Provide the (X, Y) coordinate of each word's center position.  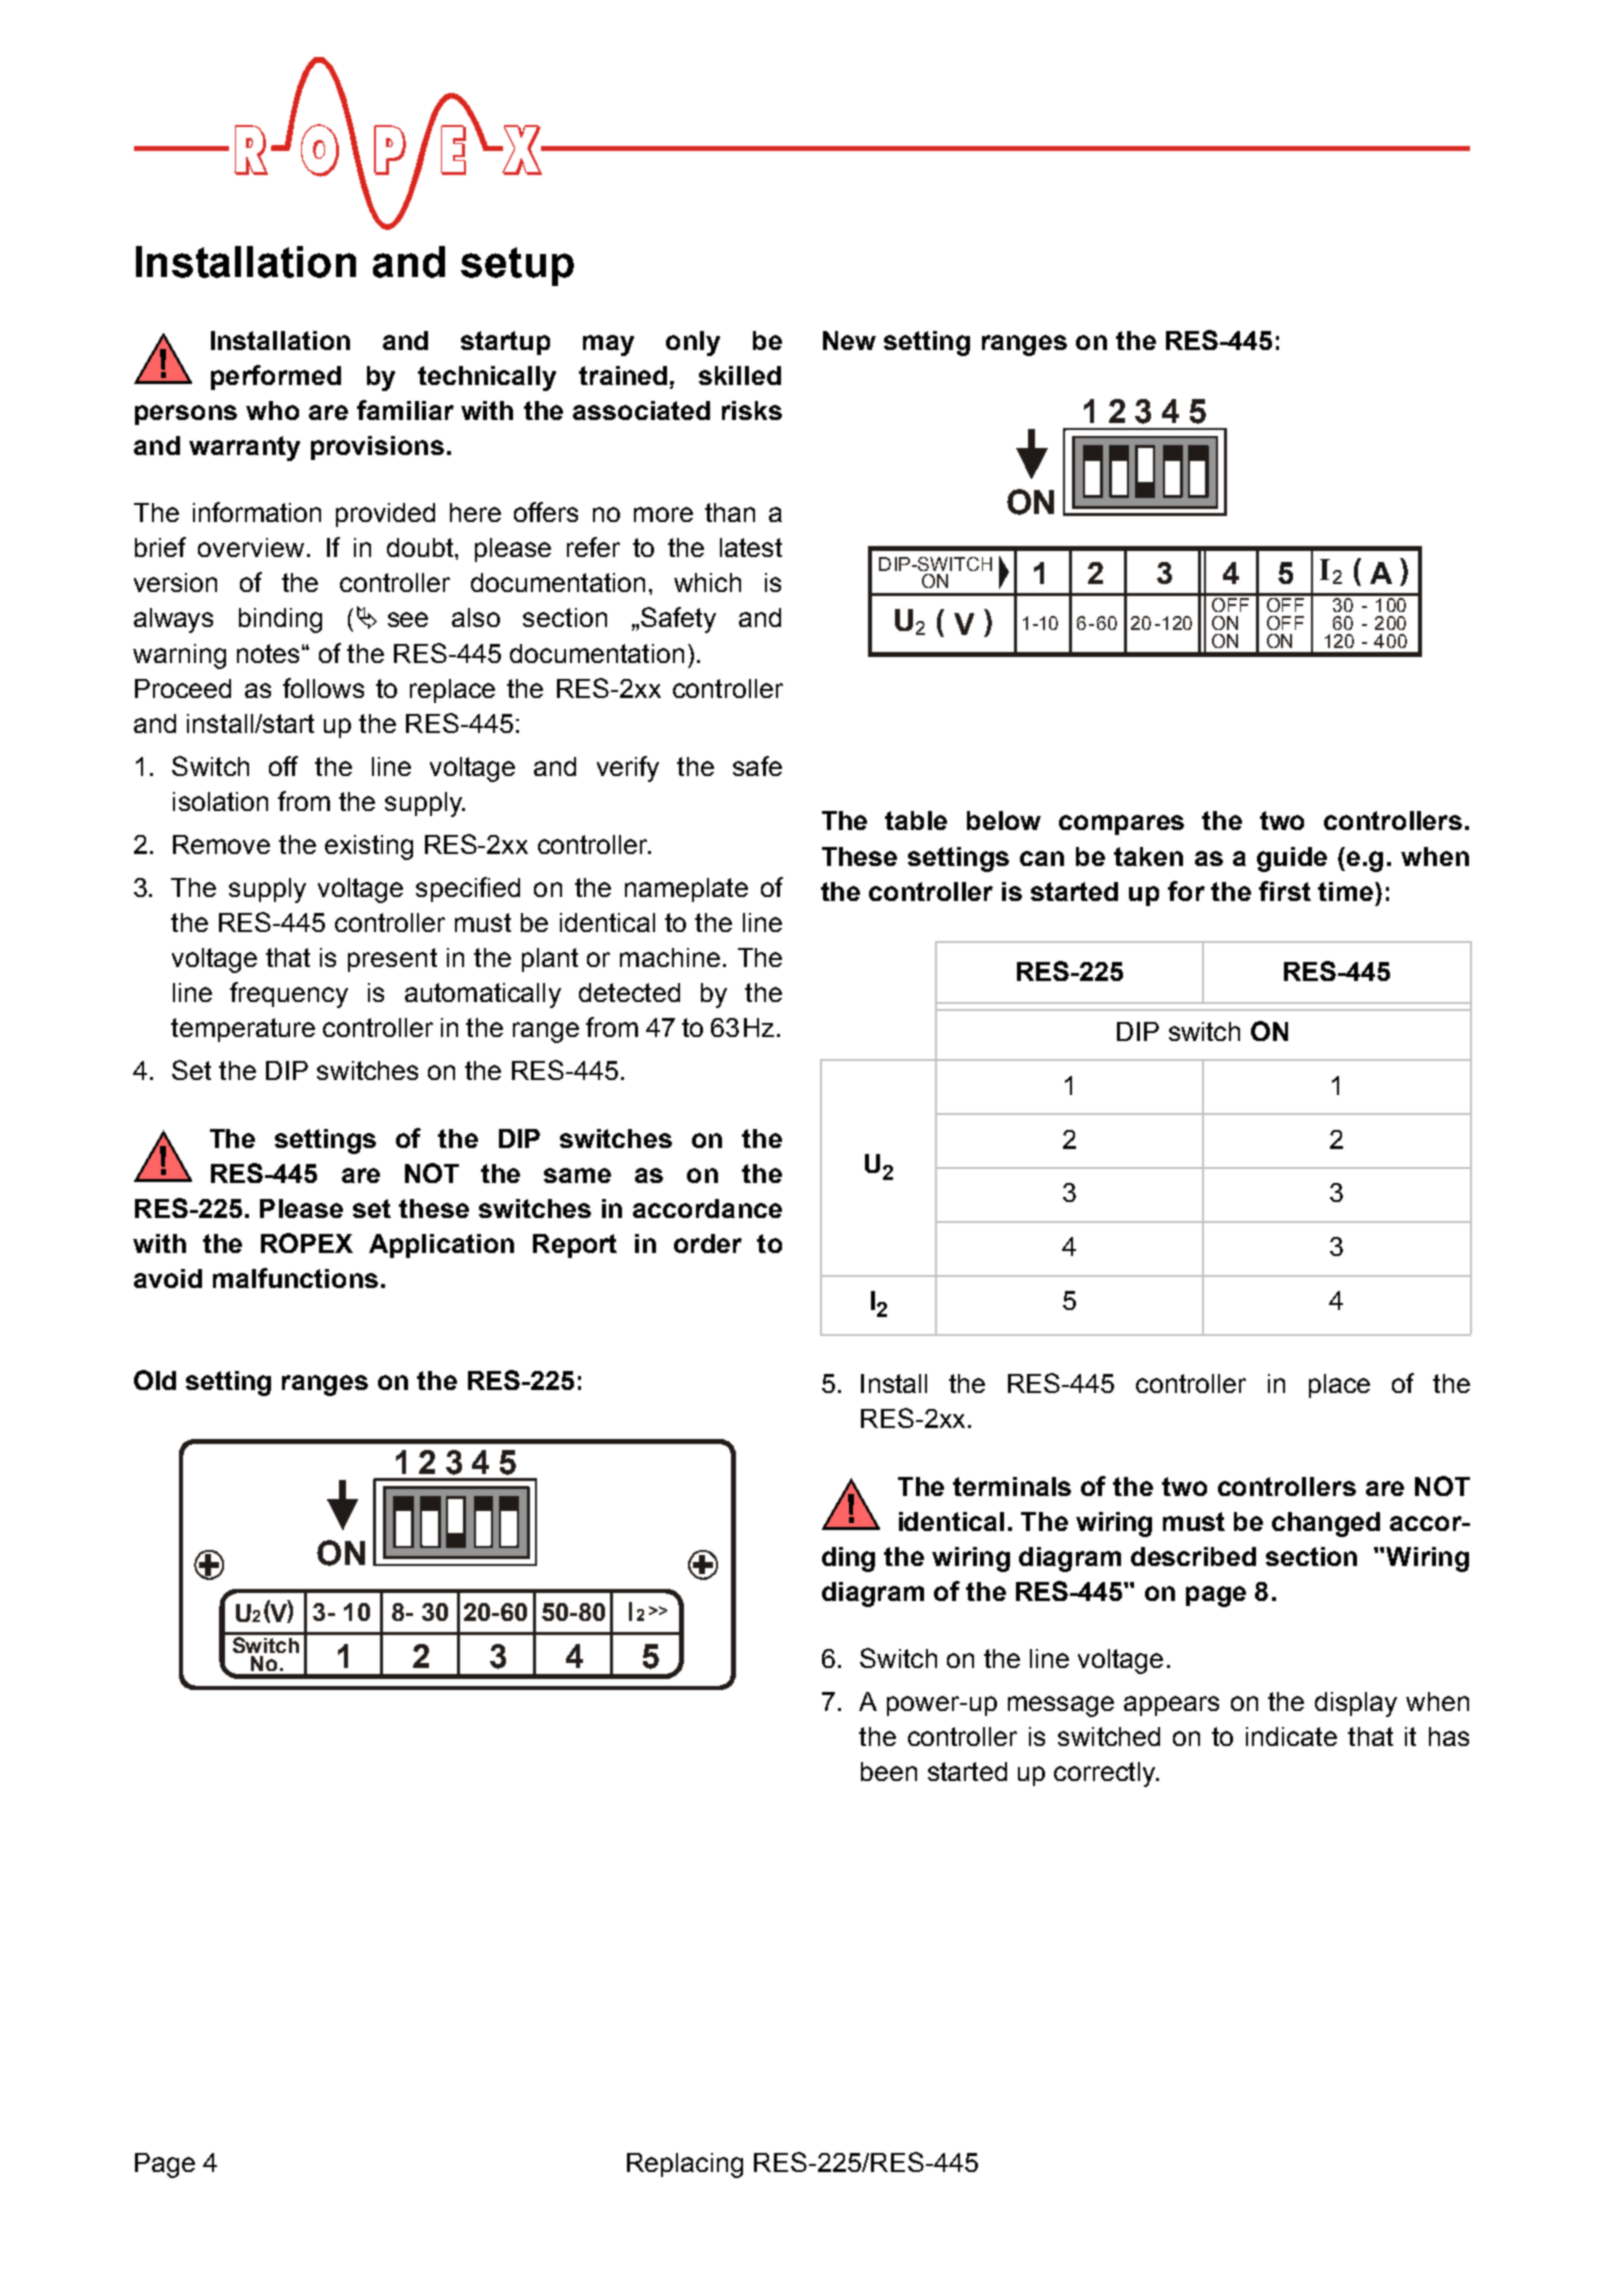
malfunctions (295, 1278)
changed (1326, 1524)
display (1356, 1704)
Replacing (685, 2165)
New (849, 340)
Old (155, 1380)
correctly (1106, 1774)
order (708, 1243)
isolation (220, 801)
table (916, 820)
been (889, 1771)
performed (276, 377)
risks (752, 410)
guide (1292, 859)
